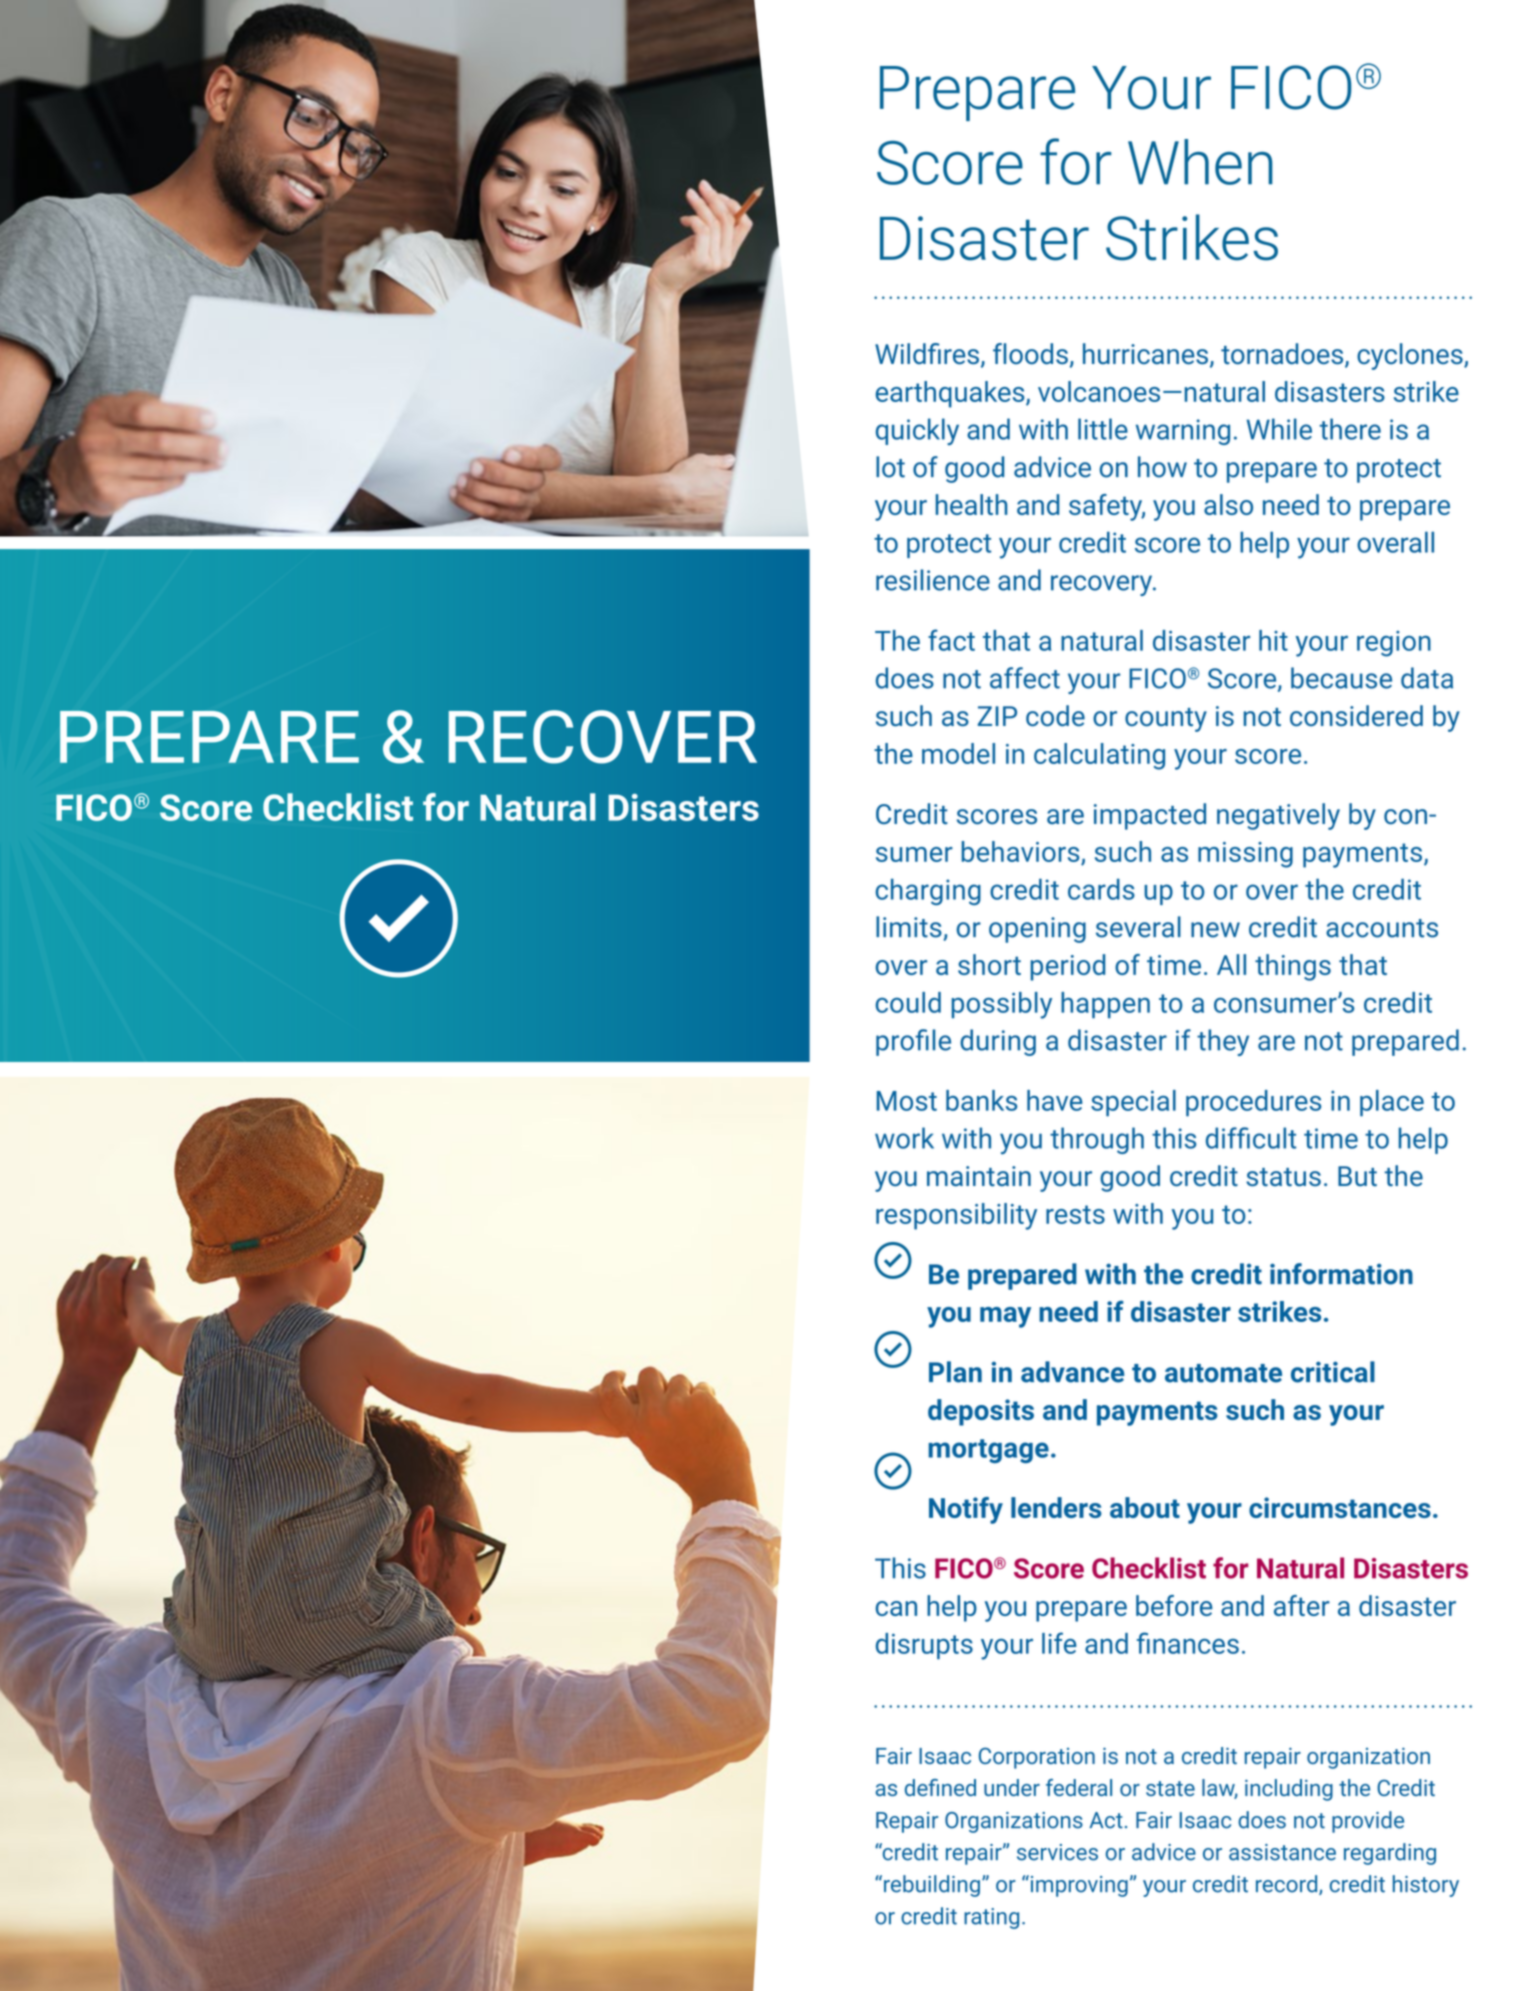 The image size is (1538, 1991). I want to click on there, so click(1350, 429).
